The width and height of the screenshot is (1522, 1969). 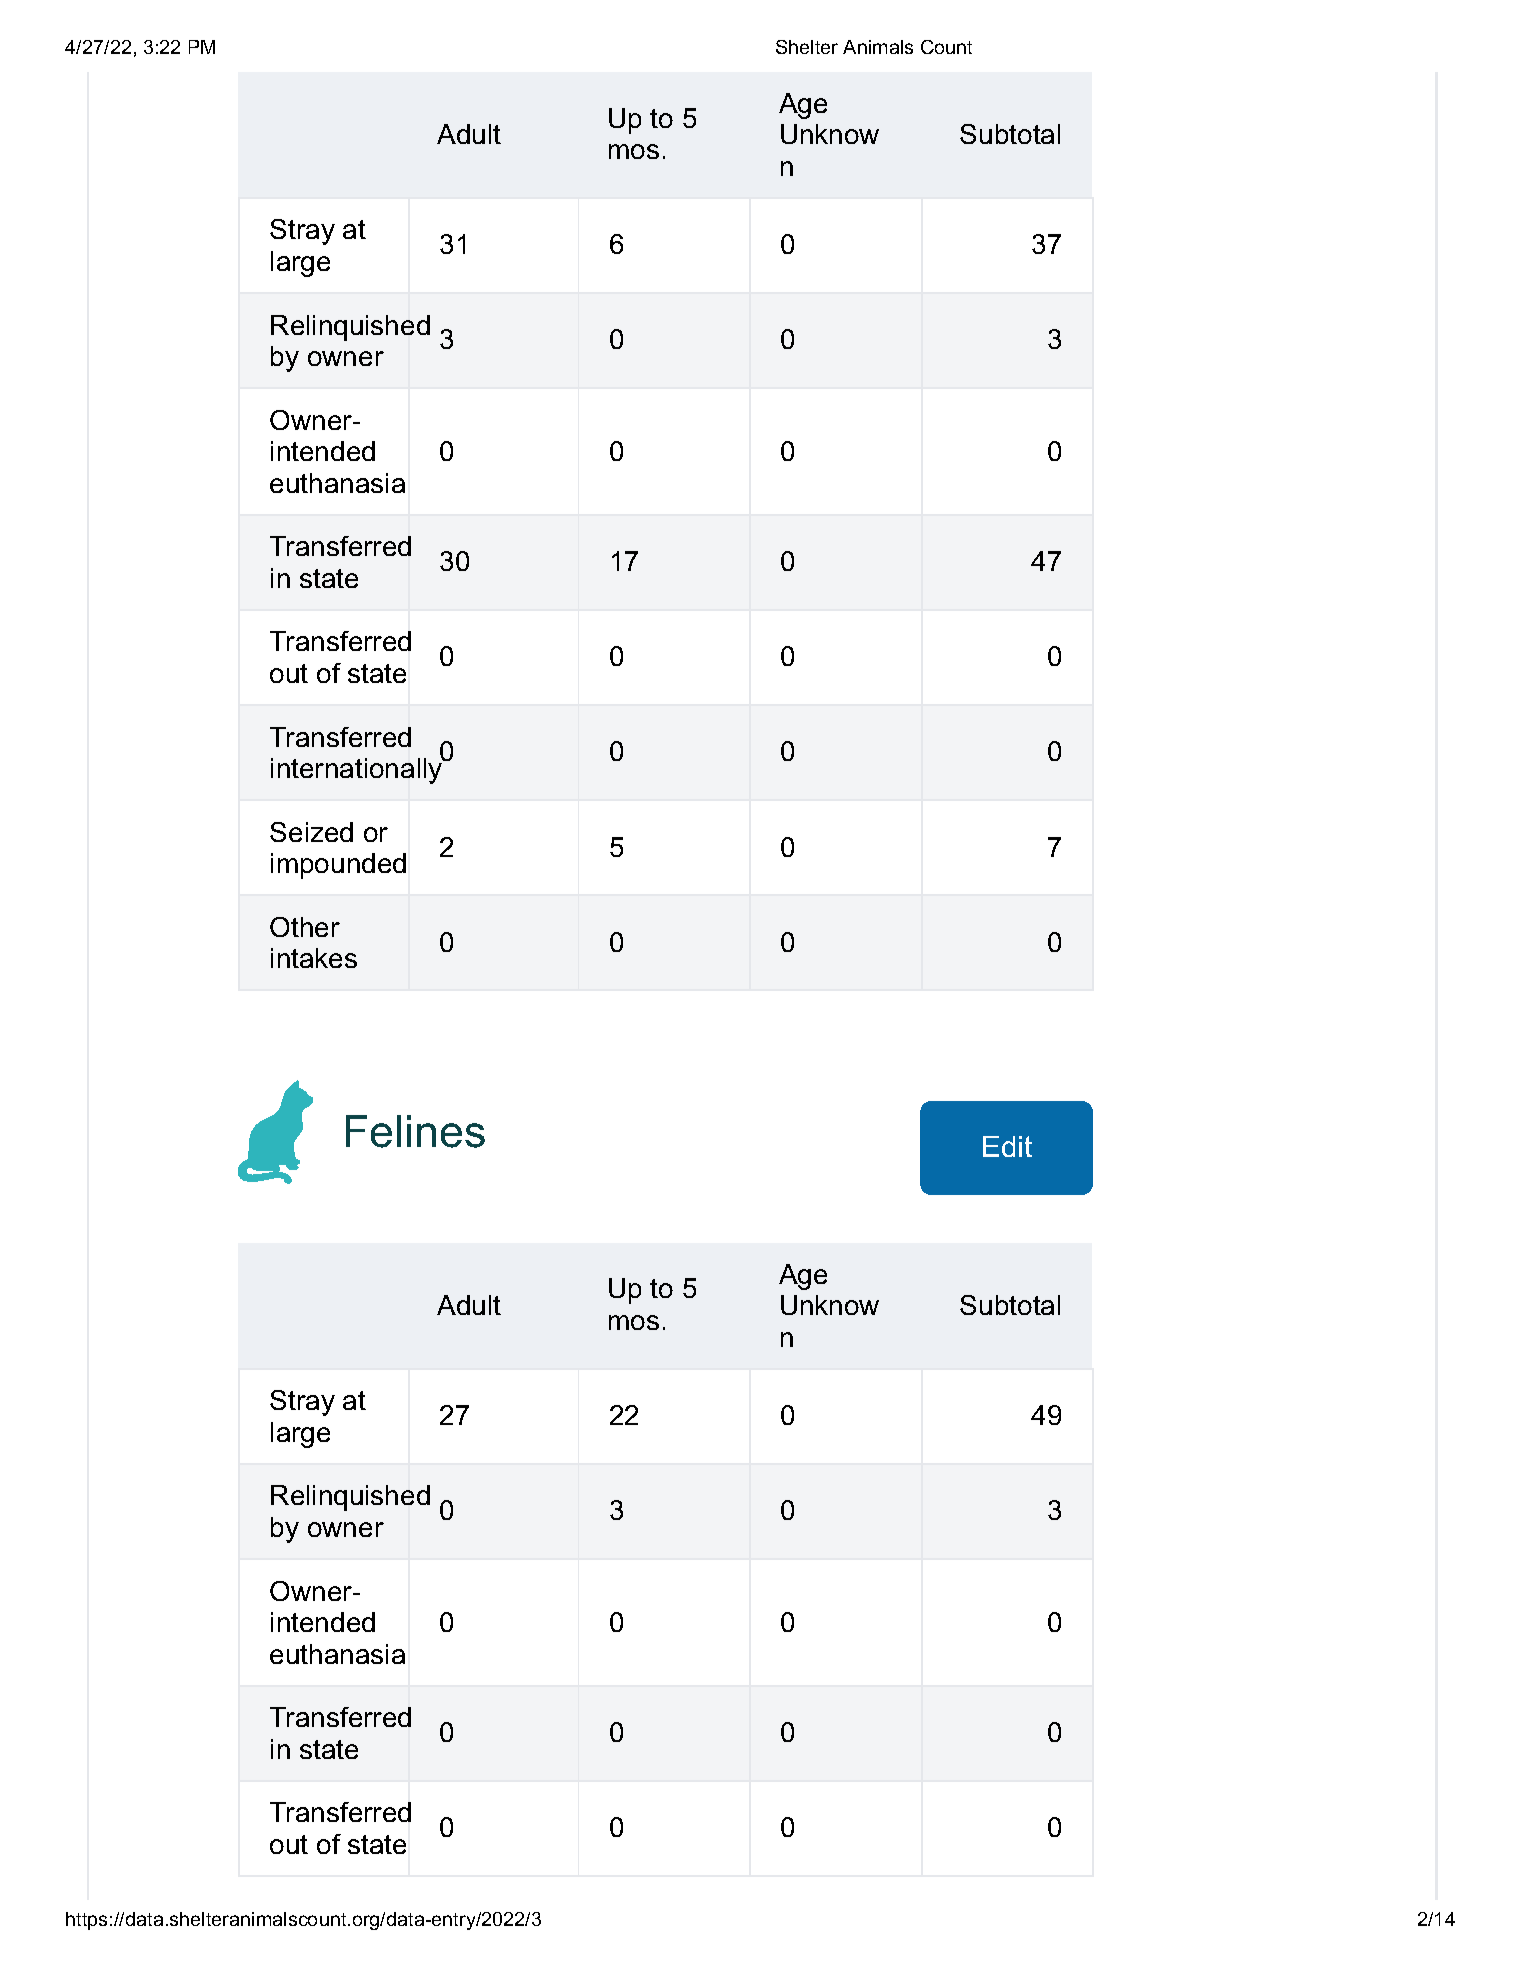 I want to click on intakes, so click(x=314, y=958).
